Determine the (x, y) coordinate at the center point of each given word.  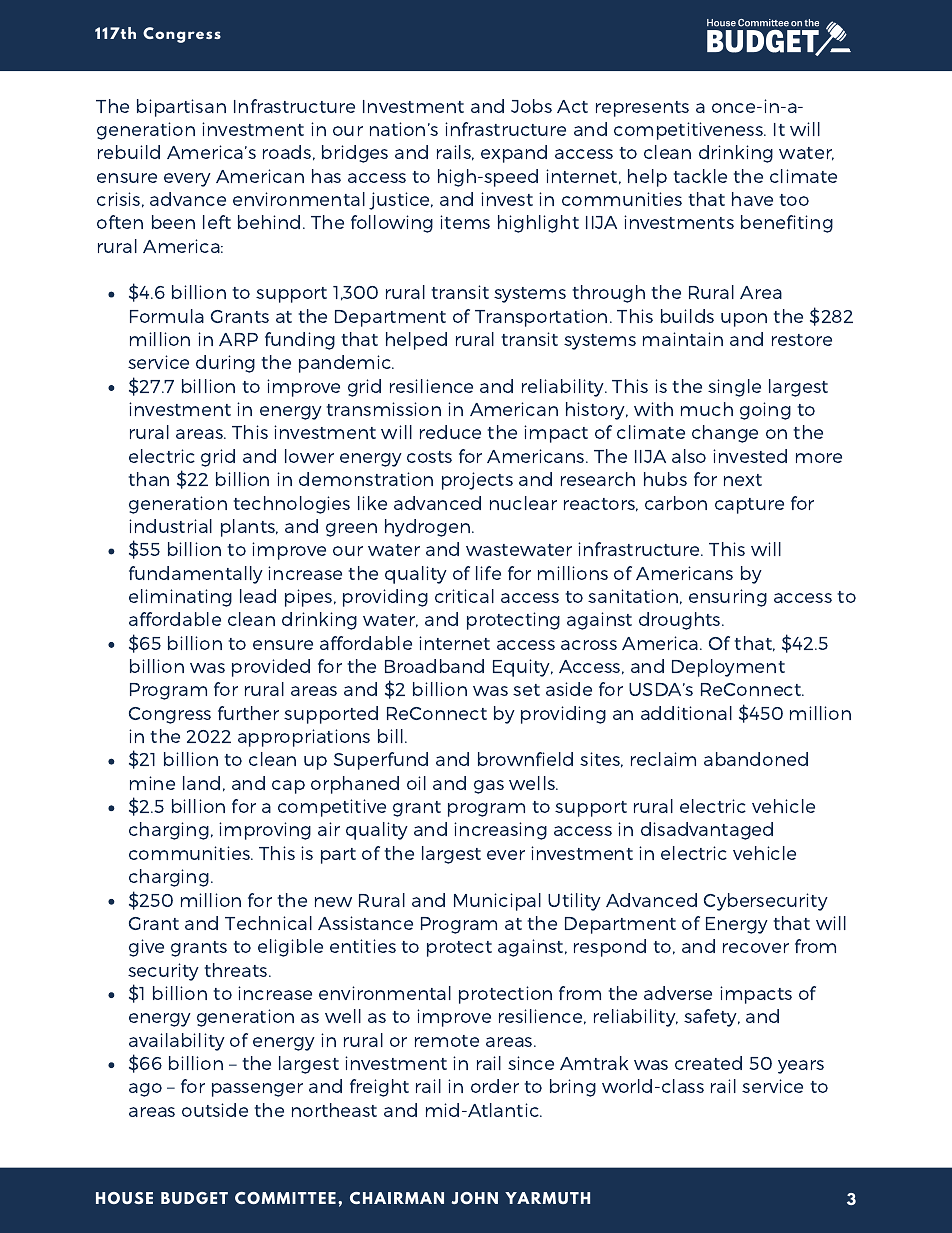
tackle (700, 176)
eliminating (180, 598)
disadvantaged (707, 831)
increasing (500, 831)
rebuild (129, 152)
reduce (450, 432)
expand (514, 154)
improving (265, 831)
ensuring (728, 598)
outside (215, 1110)
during (225, 364)
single (734, 388)
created (708, 1063)
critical (464, 596)
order (495, 1086)
